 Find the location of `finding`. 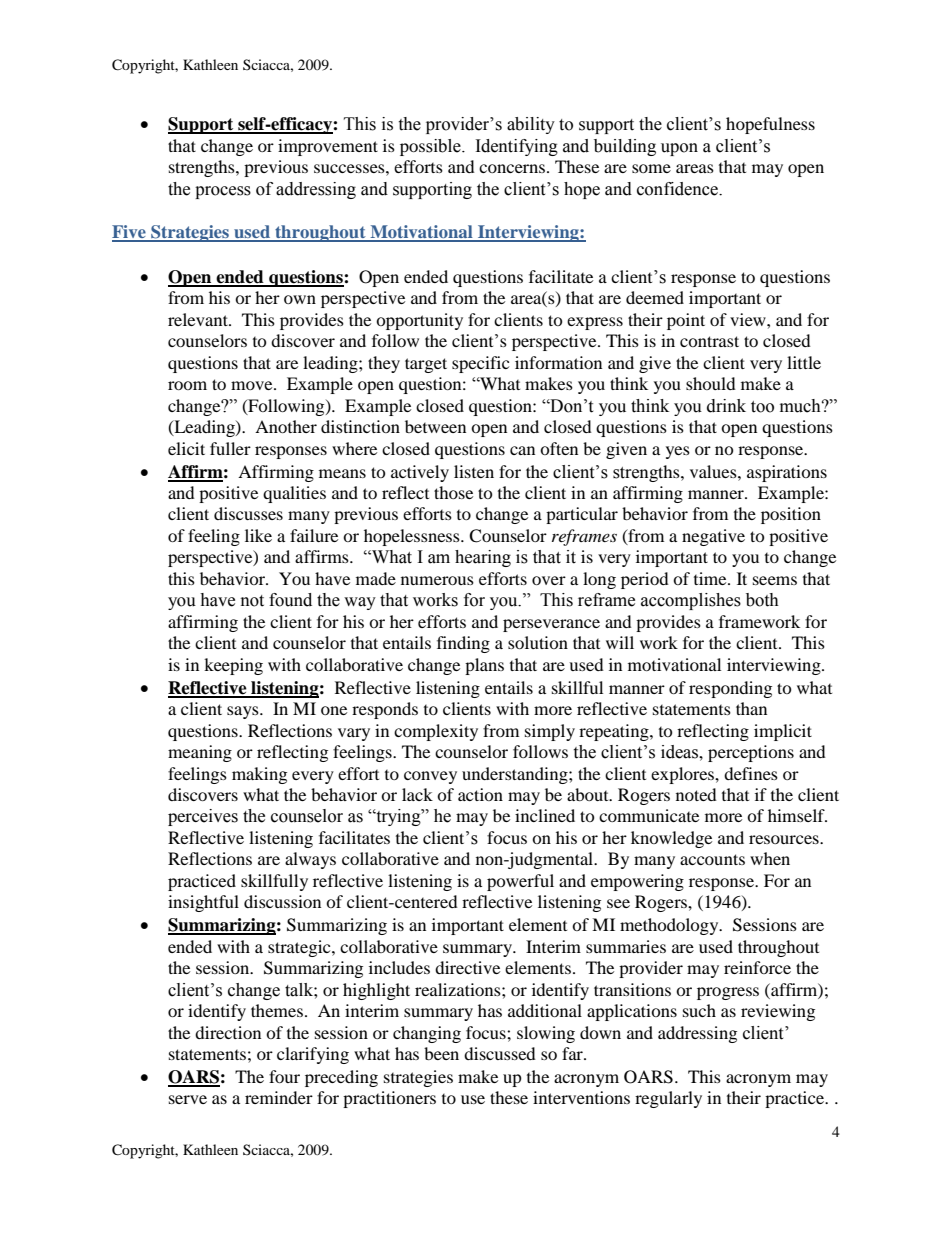

finding is located at coordinates (463, 644).
